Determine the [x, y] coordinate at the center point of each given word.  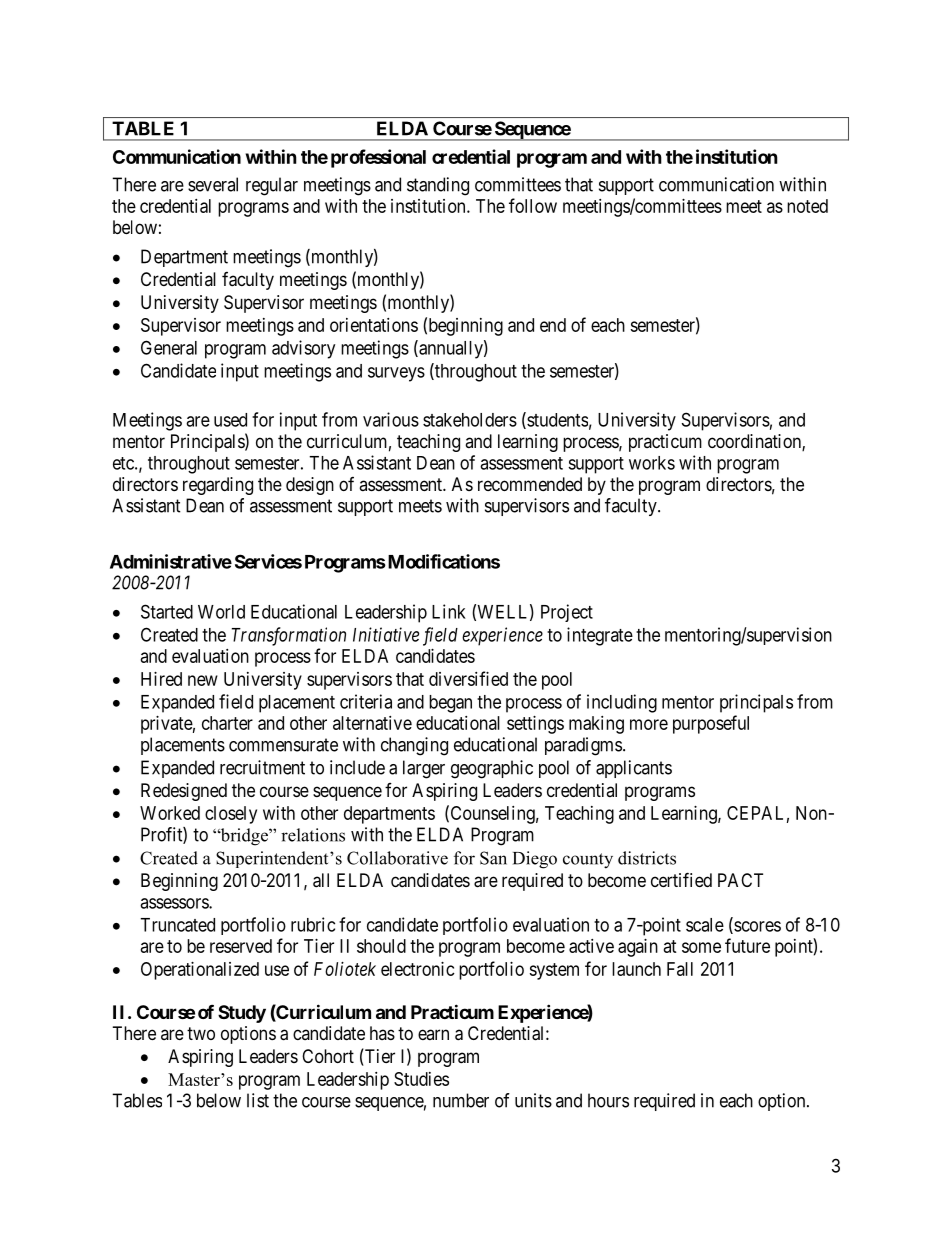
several [213, 184]
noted [807, 206]
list [258, 1100]
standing [438, 186]
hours [608, 1100]
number [461, 1100]
